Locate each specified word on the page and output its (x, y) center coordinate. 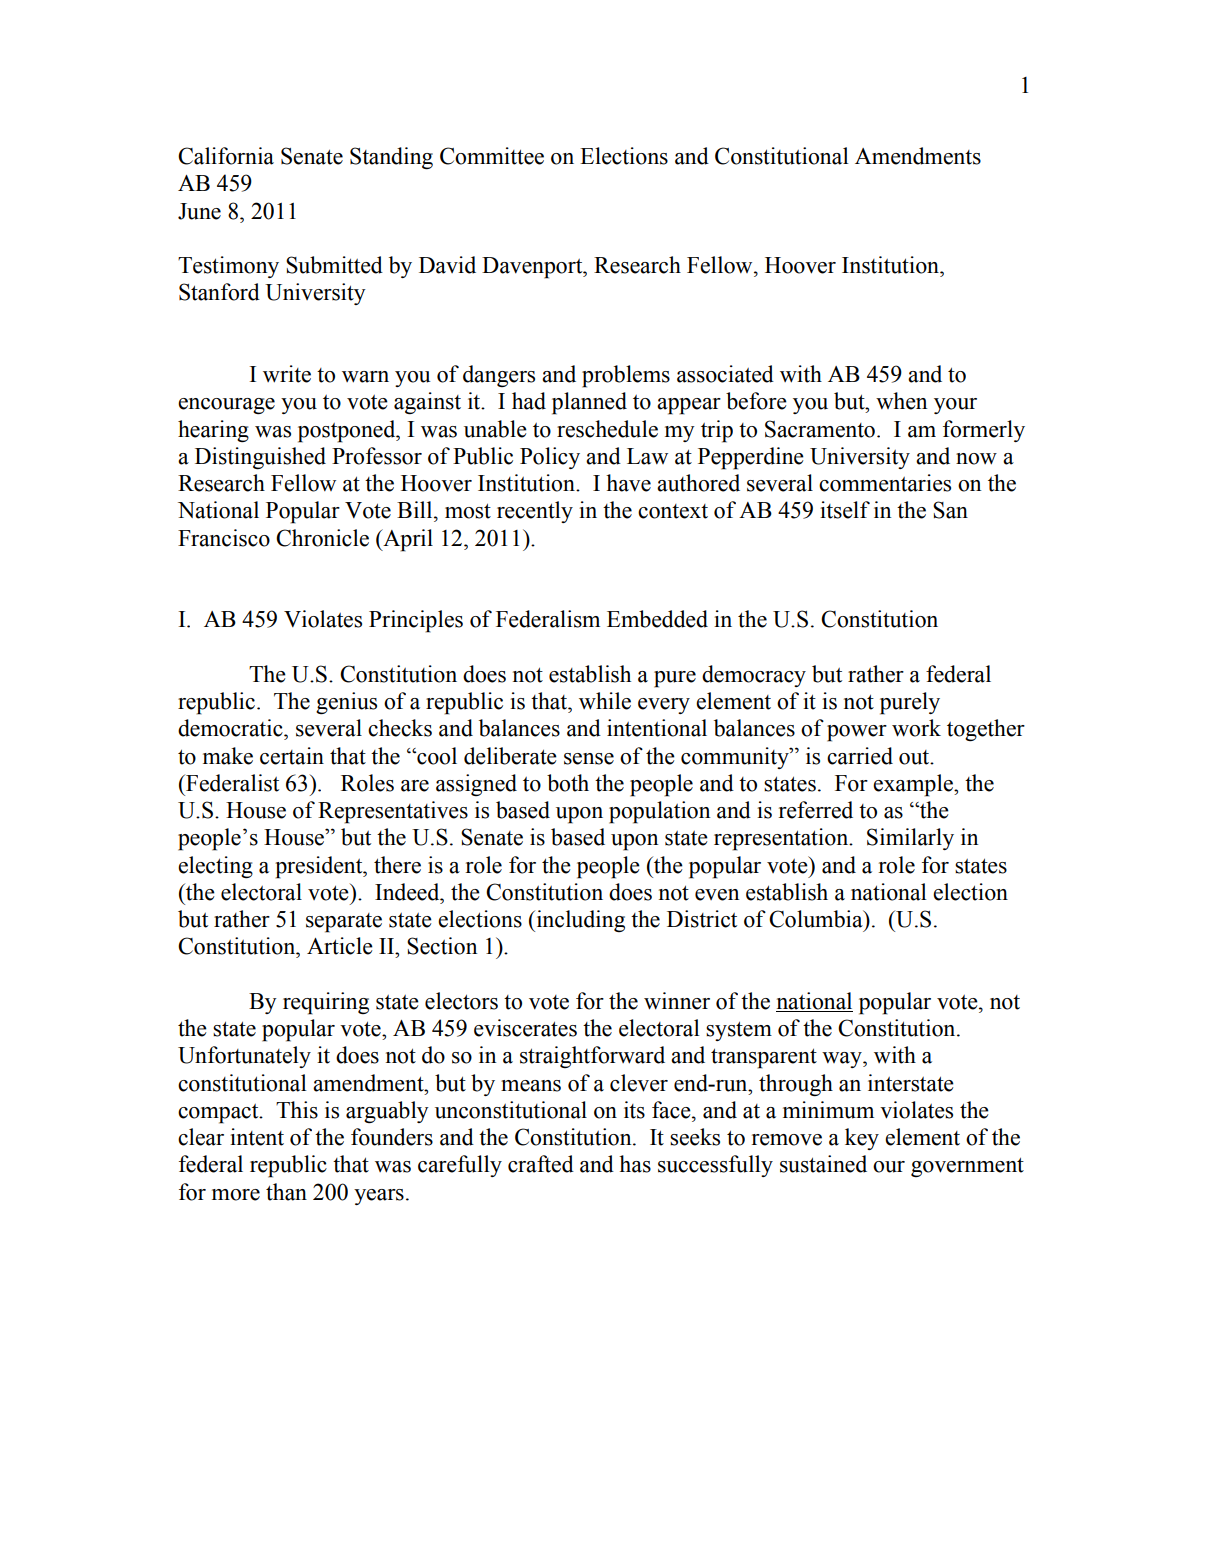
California (226, 156)
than (286, 1192)
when (901, 401)
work (916, 728)
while (605, 701)
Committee (492, 156)
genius (346, 703)
